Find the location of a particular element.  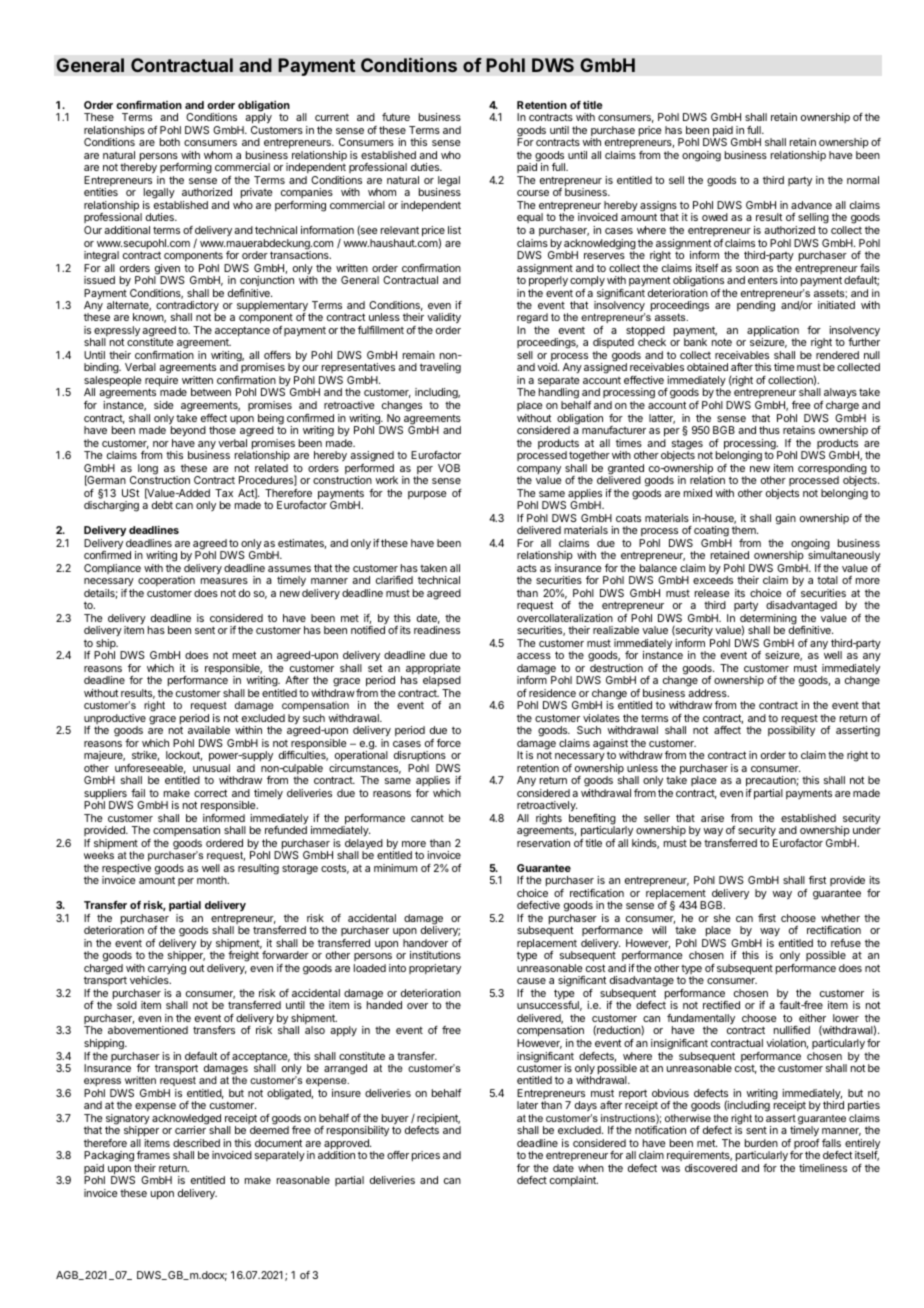

Tax is located at coordinates (224, 493).
